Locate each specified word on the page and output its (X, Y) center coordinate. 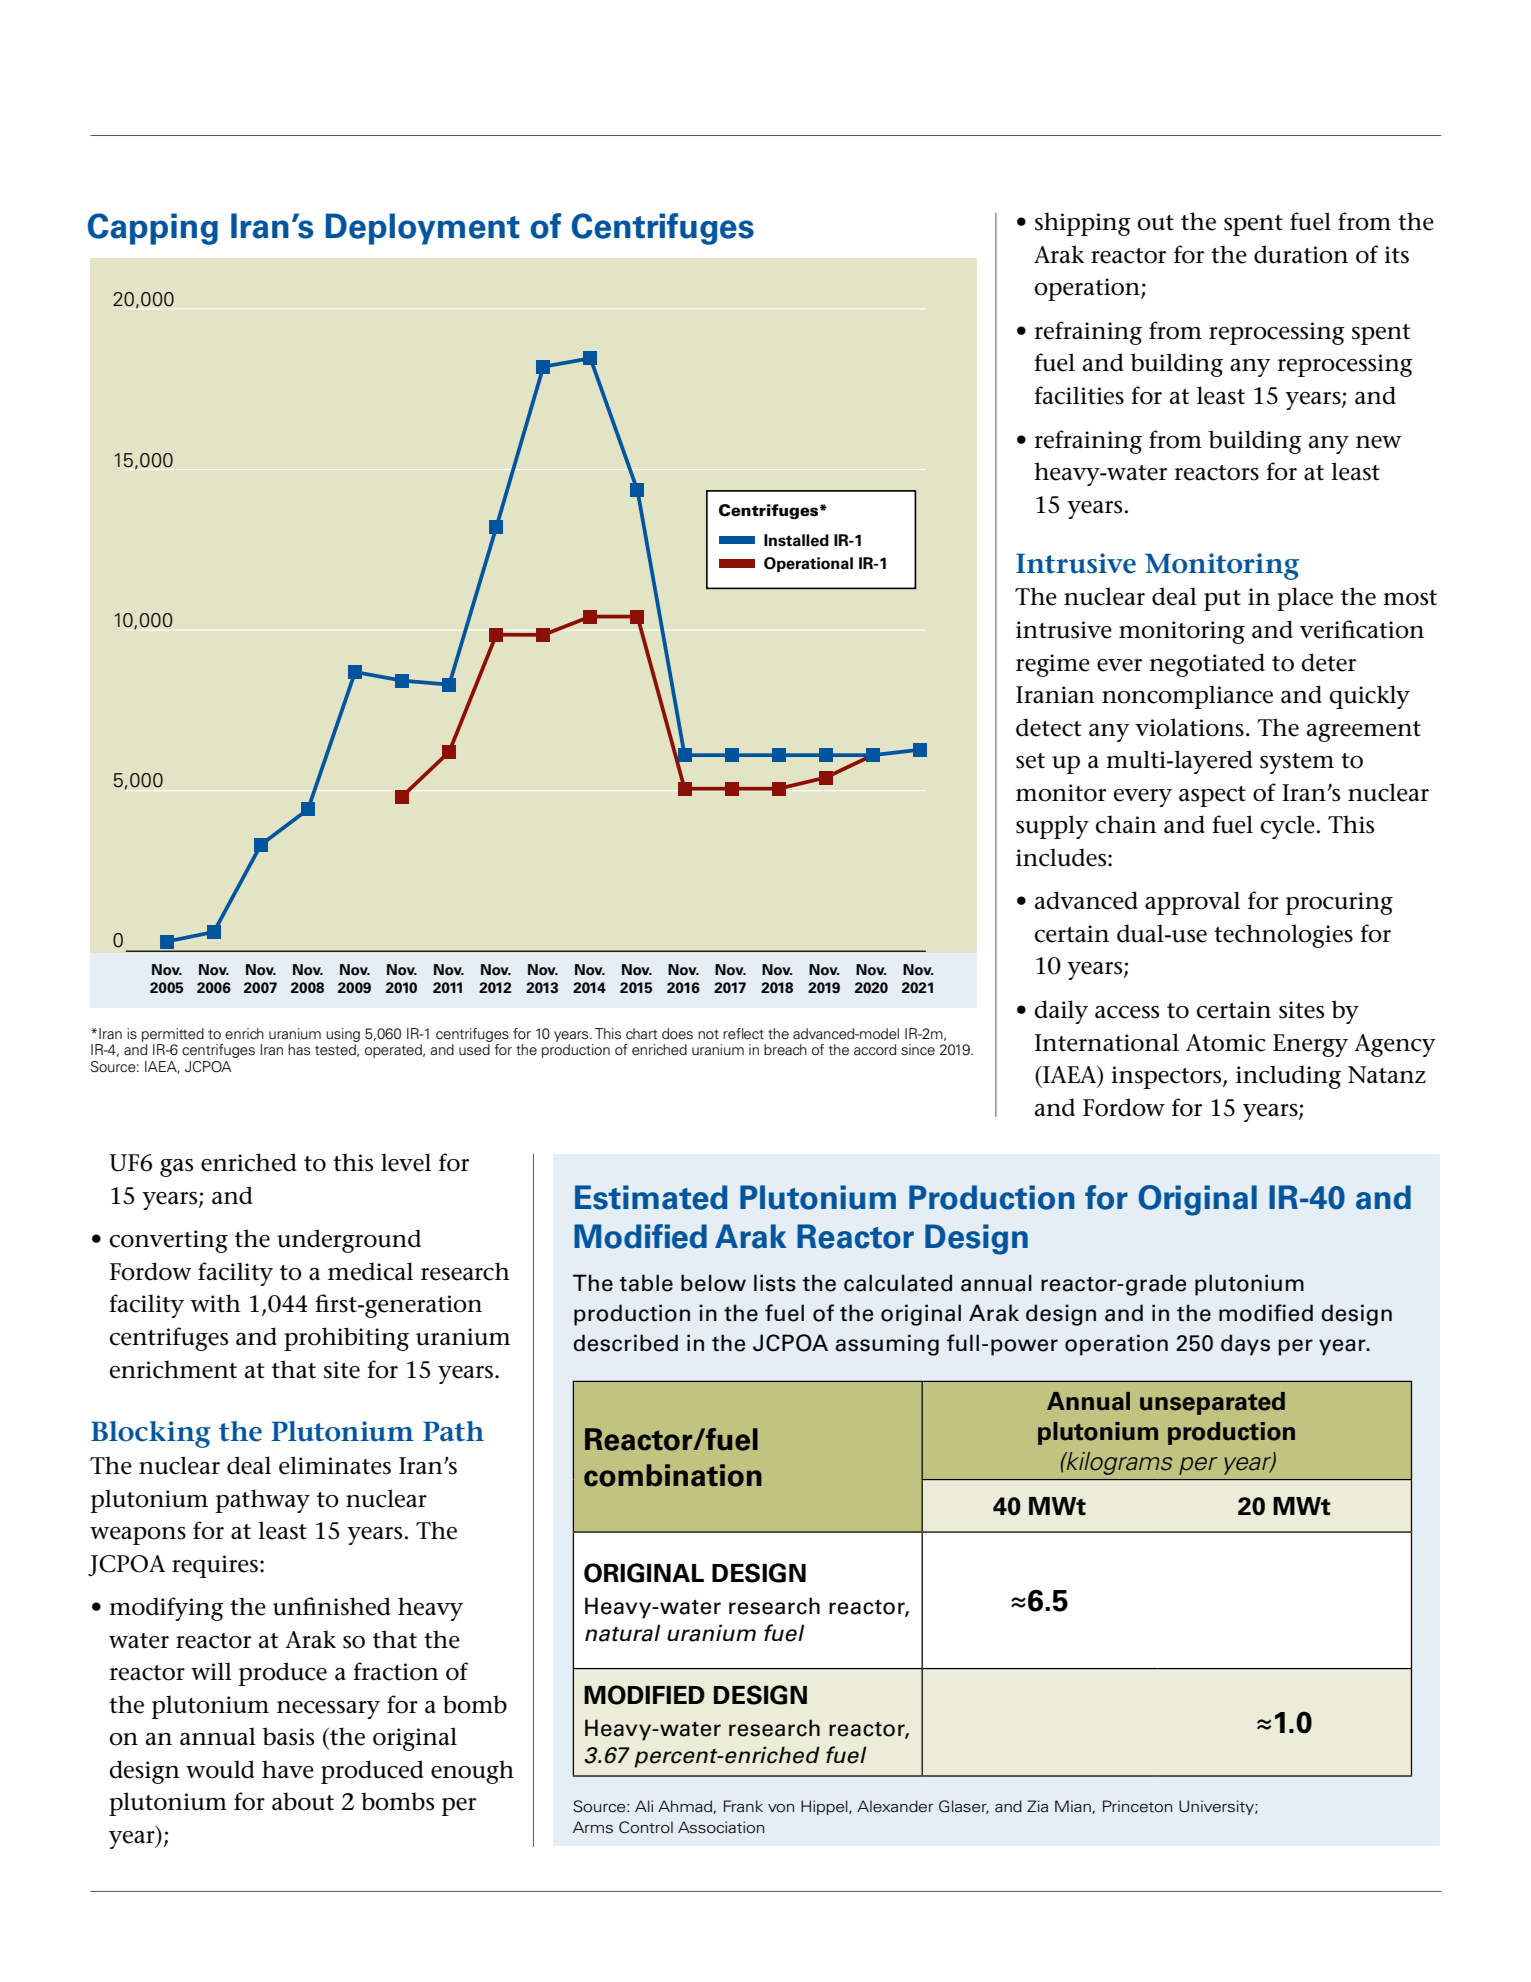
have (288, 1769)
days (1245, 1345)
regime (1053, 665)
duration (1301, 254)
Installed (796, 540)
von (781, 1808)
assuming (887, 1345)
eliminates (335, 1465)
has (299, 1049)
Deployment (423, 229)
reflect (743, 1034)
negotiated (1207, 665)
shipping (1083, 224)
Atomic (1226, 1043)
